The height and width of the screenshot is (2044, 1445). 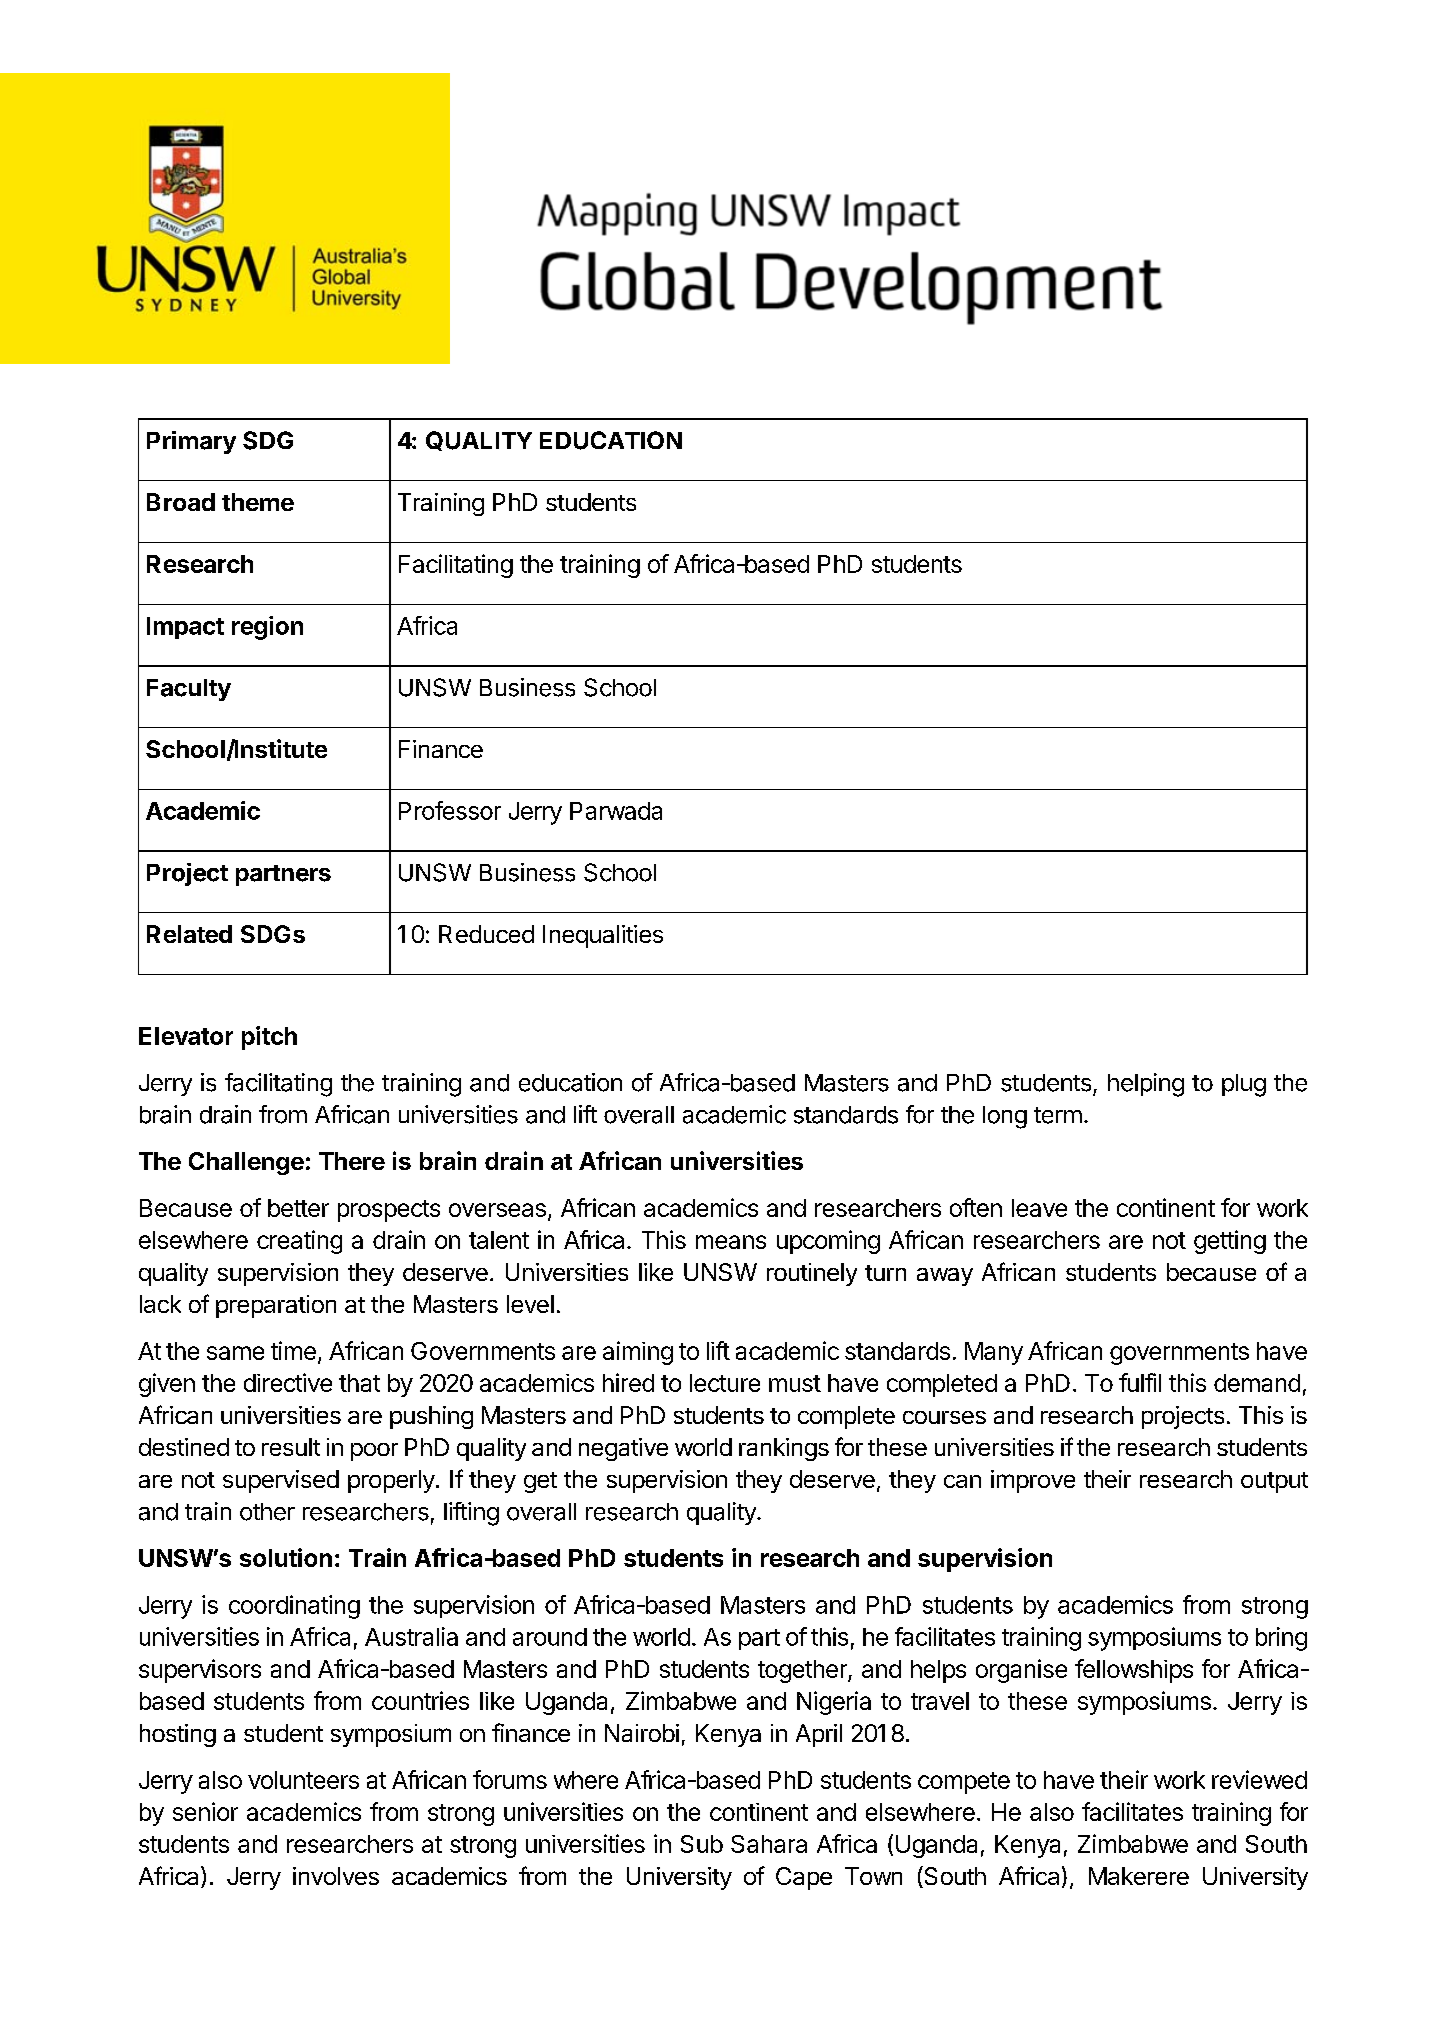 What do you see at coordinates (450, 810) in the screenshot?
I see `Professor` at bounding box center [450, 810].
